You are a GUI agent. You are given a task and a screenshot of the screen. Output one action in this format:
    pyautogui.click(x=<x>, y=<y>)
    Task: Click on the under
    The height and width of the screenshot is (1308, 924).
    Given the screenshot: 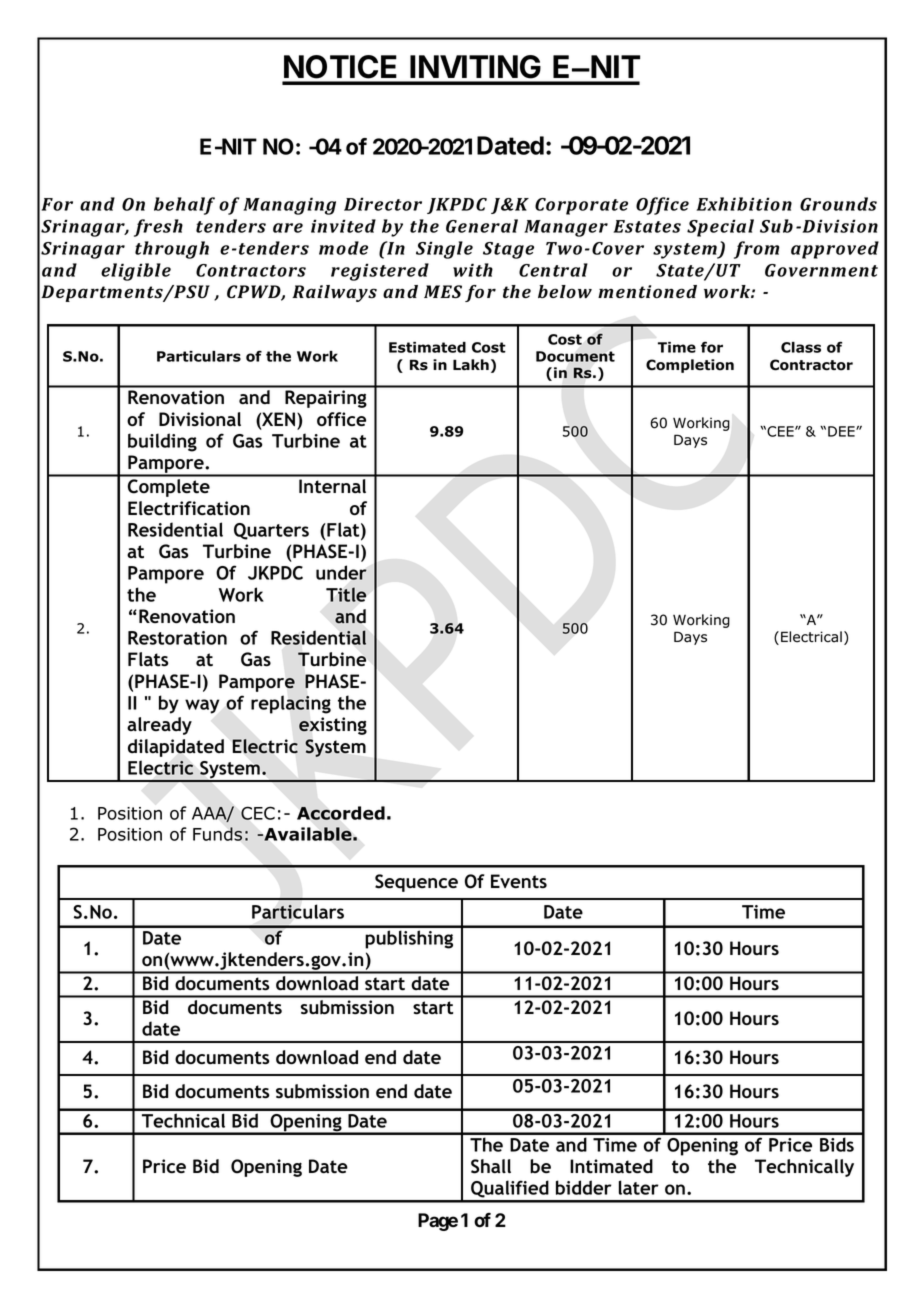 What is the action you would take?
    pyautogui.click(x=341, y=572)
